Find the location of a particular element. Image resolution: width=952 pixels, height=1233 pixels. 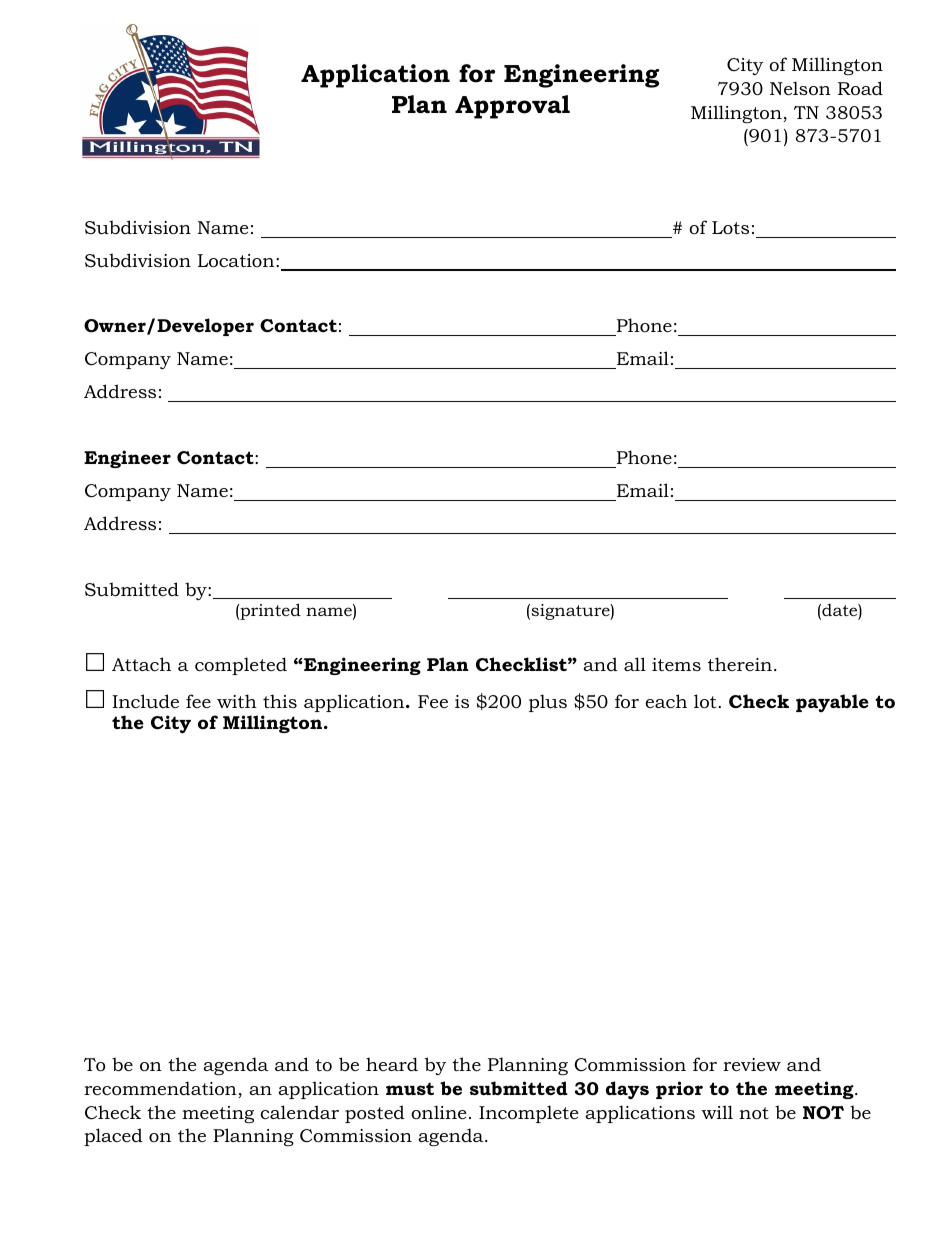

completed is located at coordinates (241, 666).
